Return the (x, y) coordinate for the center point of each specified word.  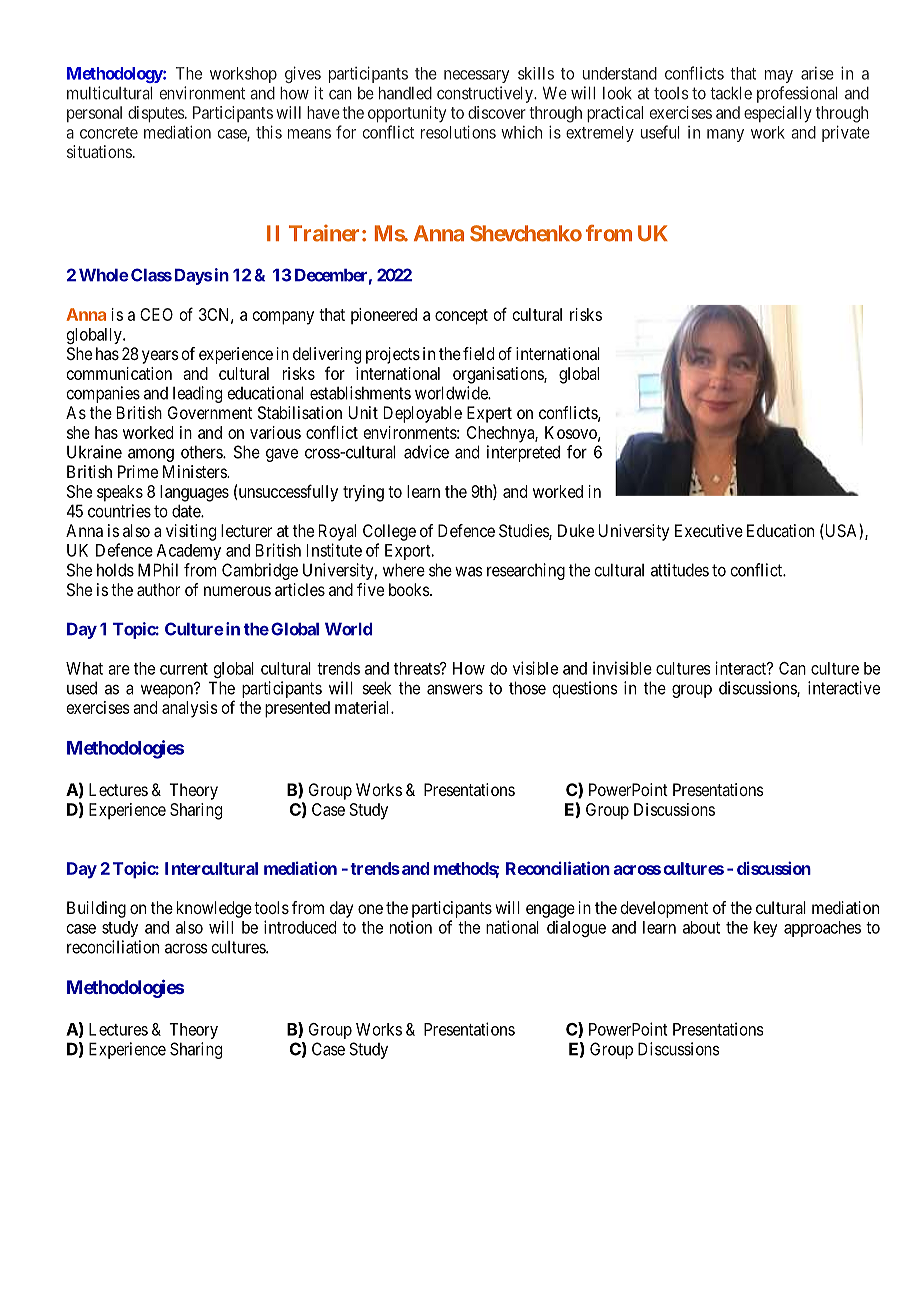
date (187, 511)
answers (455, 689)
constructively (486, 94)
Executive (709, 530)
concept (461, 317)
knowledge (214, 909)
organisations (499, 375)
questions (585, 689)
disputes (156, 114)
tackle (731, 93)
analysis (190, 709)
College (389, 532)
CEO (156, 314)
